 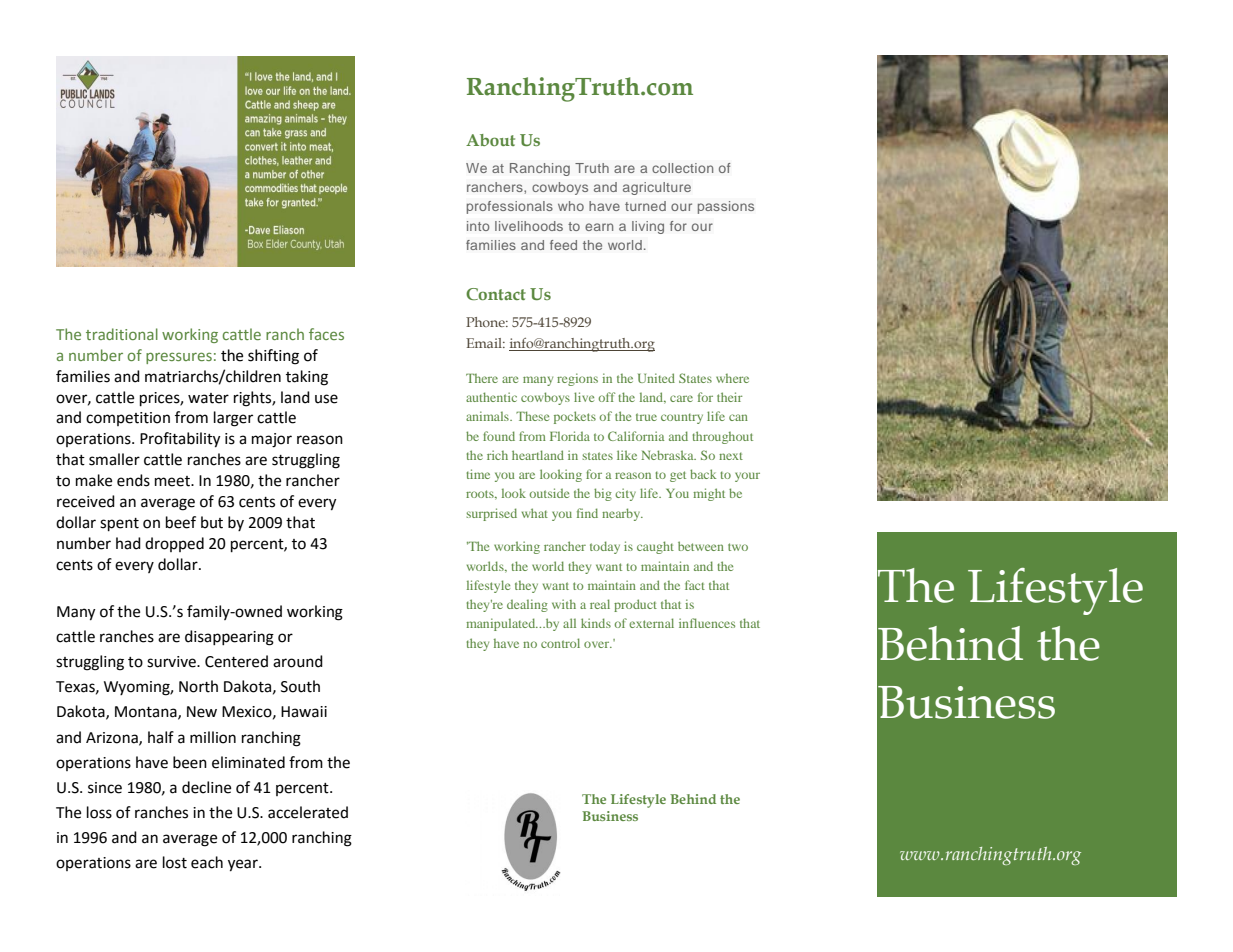 I want to click on collection, so click(x=683, y=168).
